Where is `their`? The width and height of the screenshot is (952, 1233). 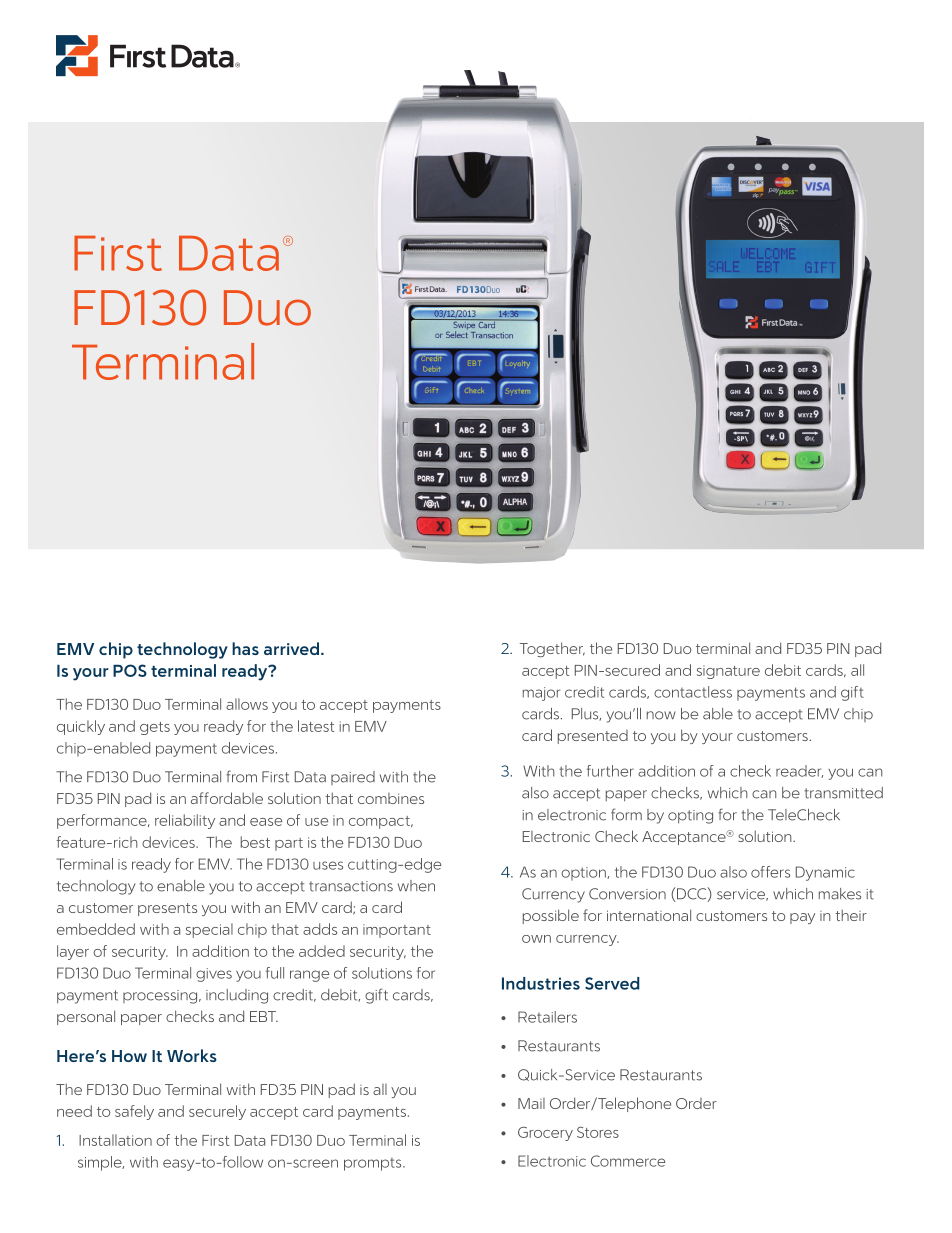
their is located at coordinates (851, 915).
